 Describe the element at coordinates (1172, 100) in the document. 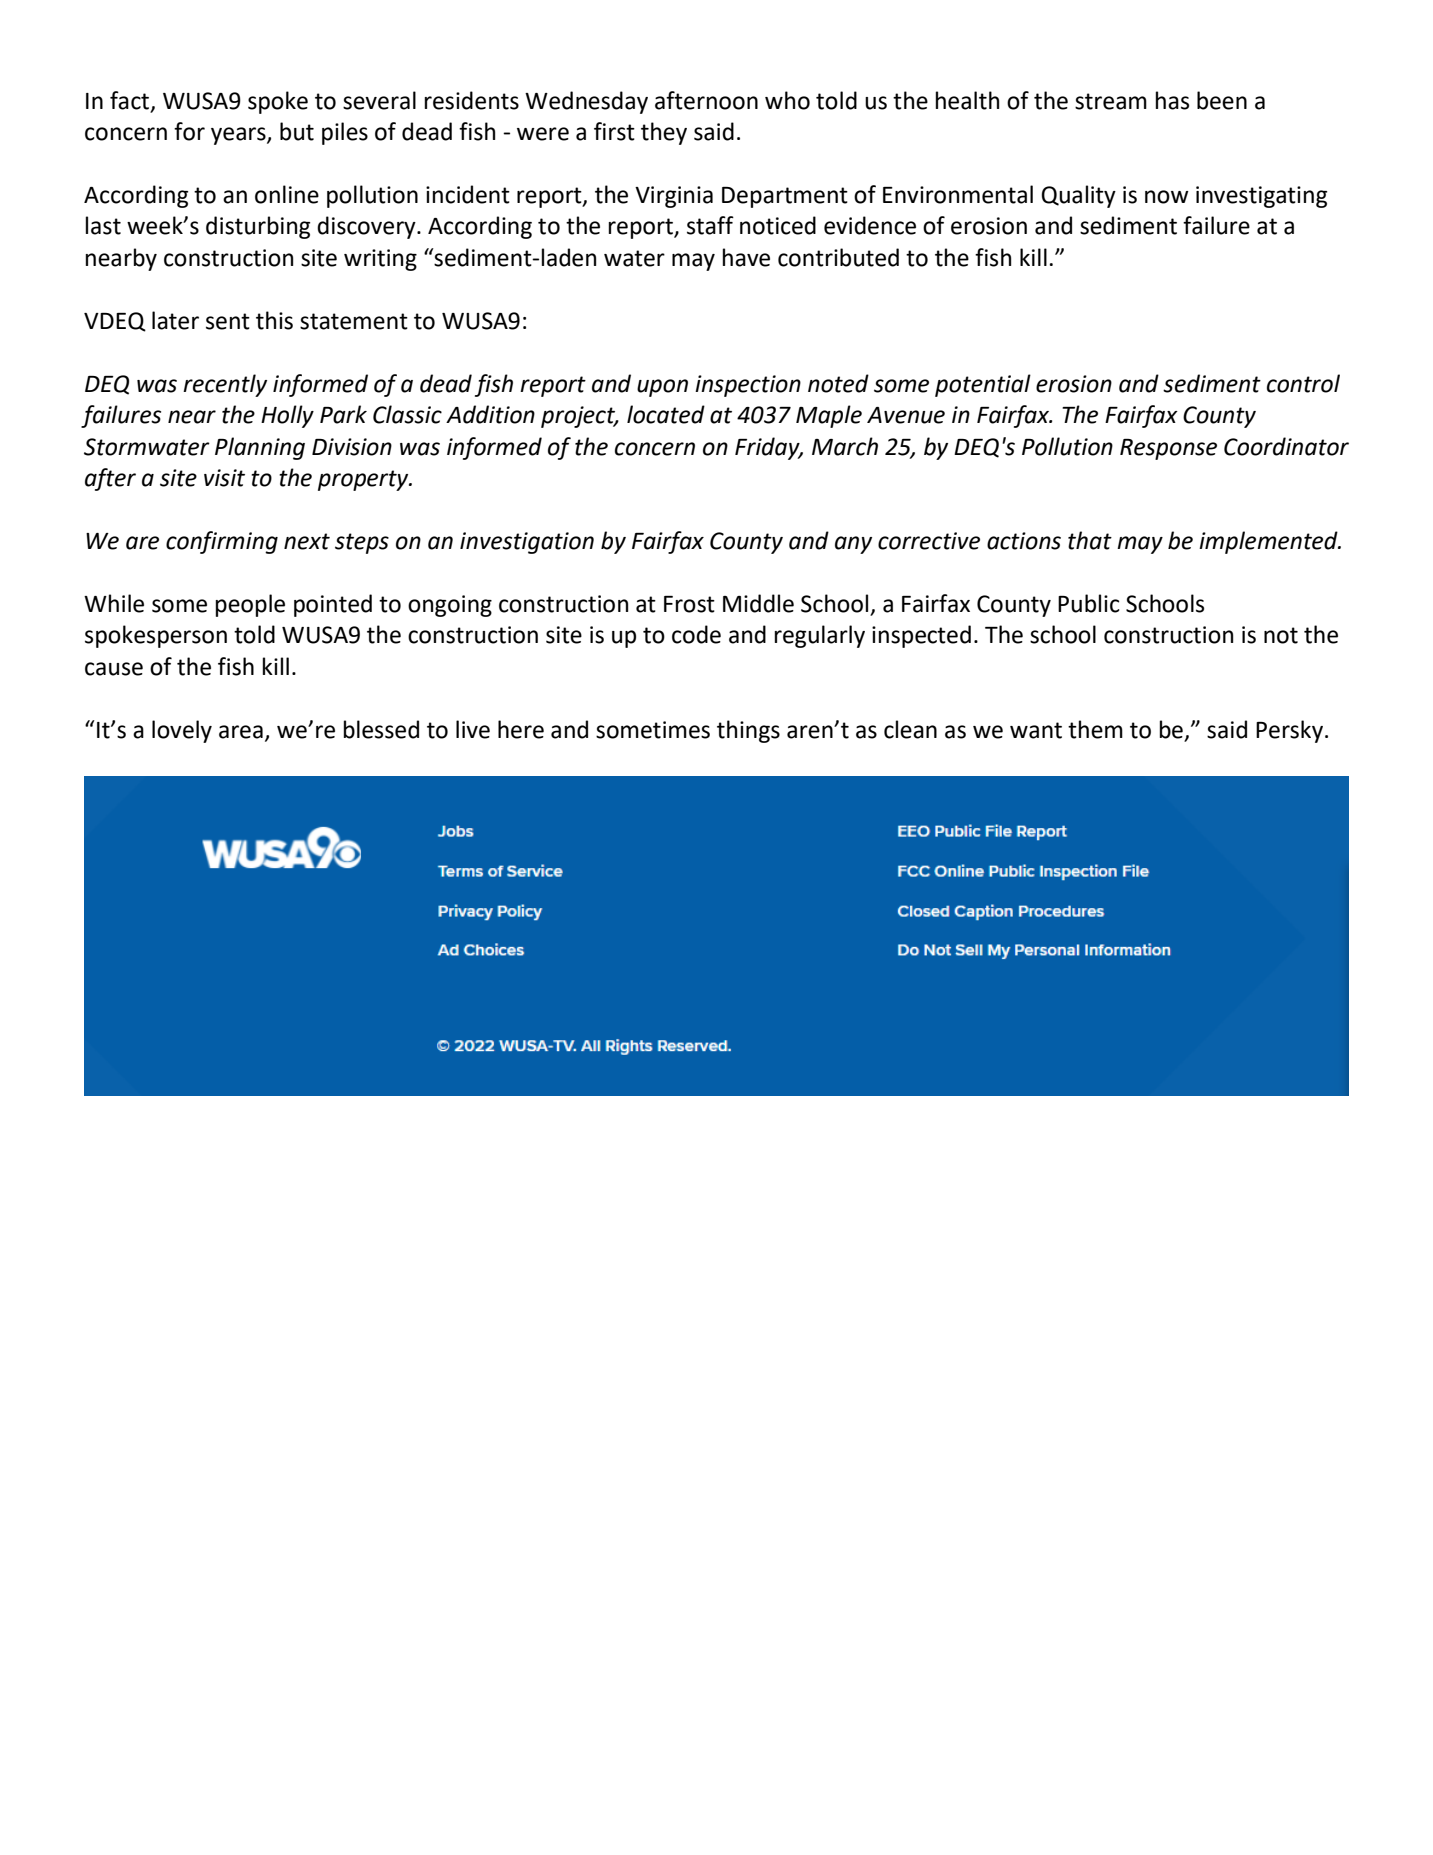

I see `has` at that location.
